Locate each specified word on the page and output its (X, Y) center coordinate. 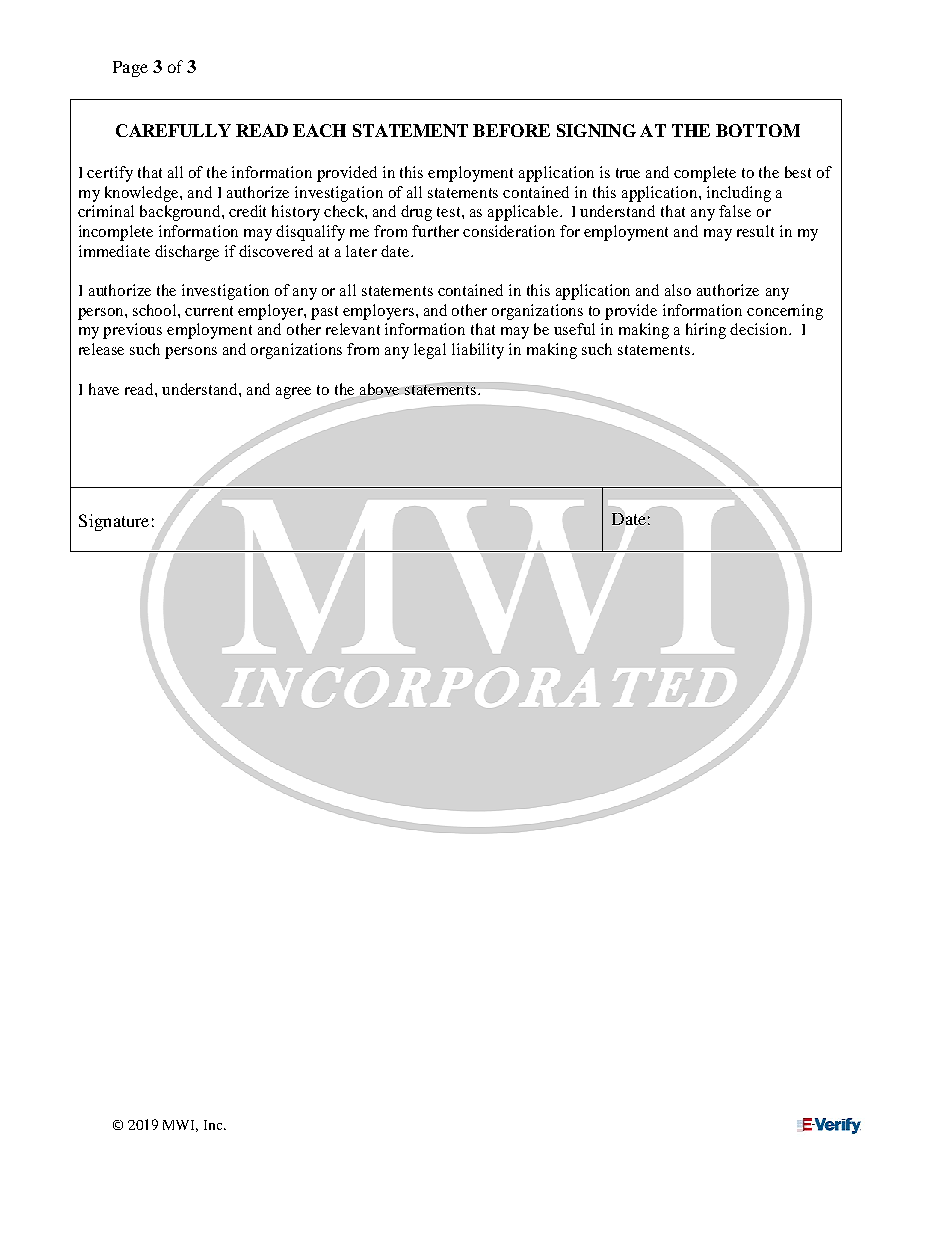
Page (130, 69)
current (209, 311)
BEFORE (511, 130)
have (104, 389)
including (739, 194)
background (181, 213)
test (450, 212)
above (379, 389)
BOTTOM (758, 130)
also (678, 290)
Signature (114, 522)
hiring (706, 331)
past (324, 313)
